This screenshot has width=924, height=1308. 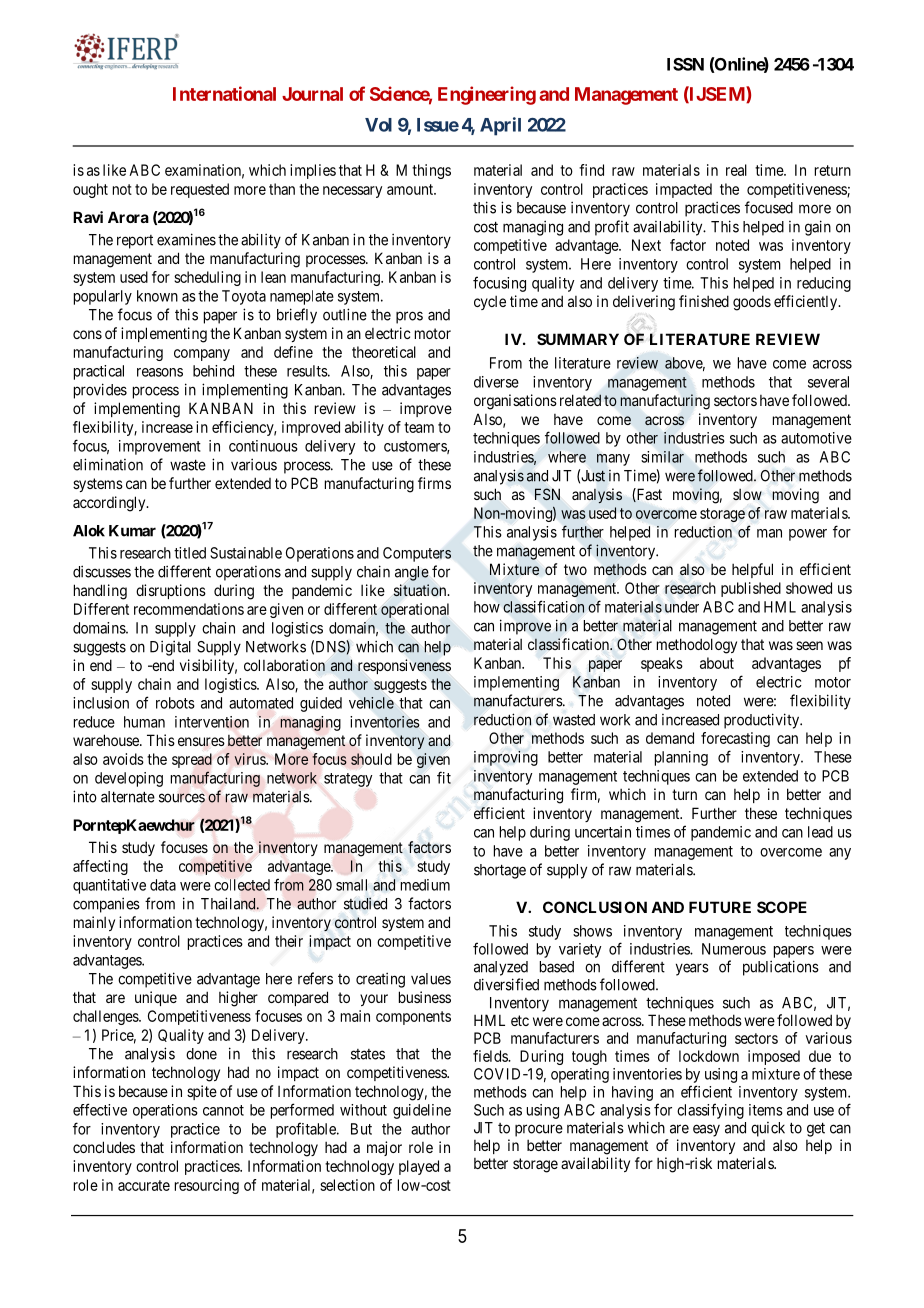 I want to click on International, so click(x=224, y=93).
